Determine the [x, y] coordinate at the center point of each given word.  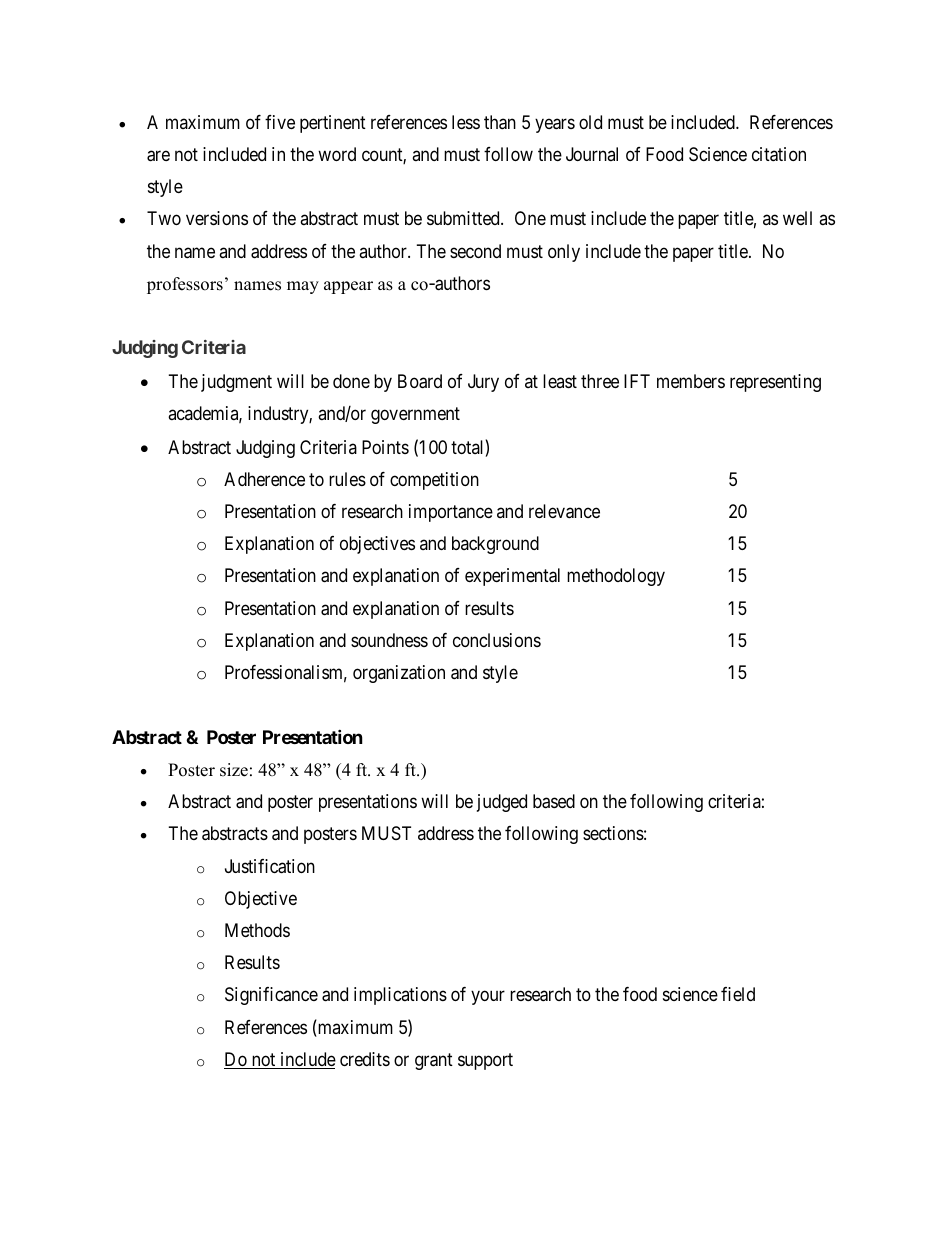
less [466, 122]
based [554, 801]
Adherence [264, 479]
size [234, 770]
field [738, 994]
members [691, 381]
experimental [512, 577]
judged [502, 803]
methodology [616, 577]
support [485, 1061]
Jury [483, 383]
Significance [271, 996]
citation [779, 154]
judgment [236, 383]
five [280, 122]
